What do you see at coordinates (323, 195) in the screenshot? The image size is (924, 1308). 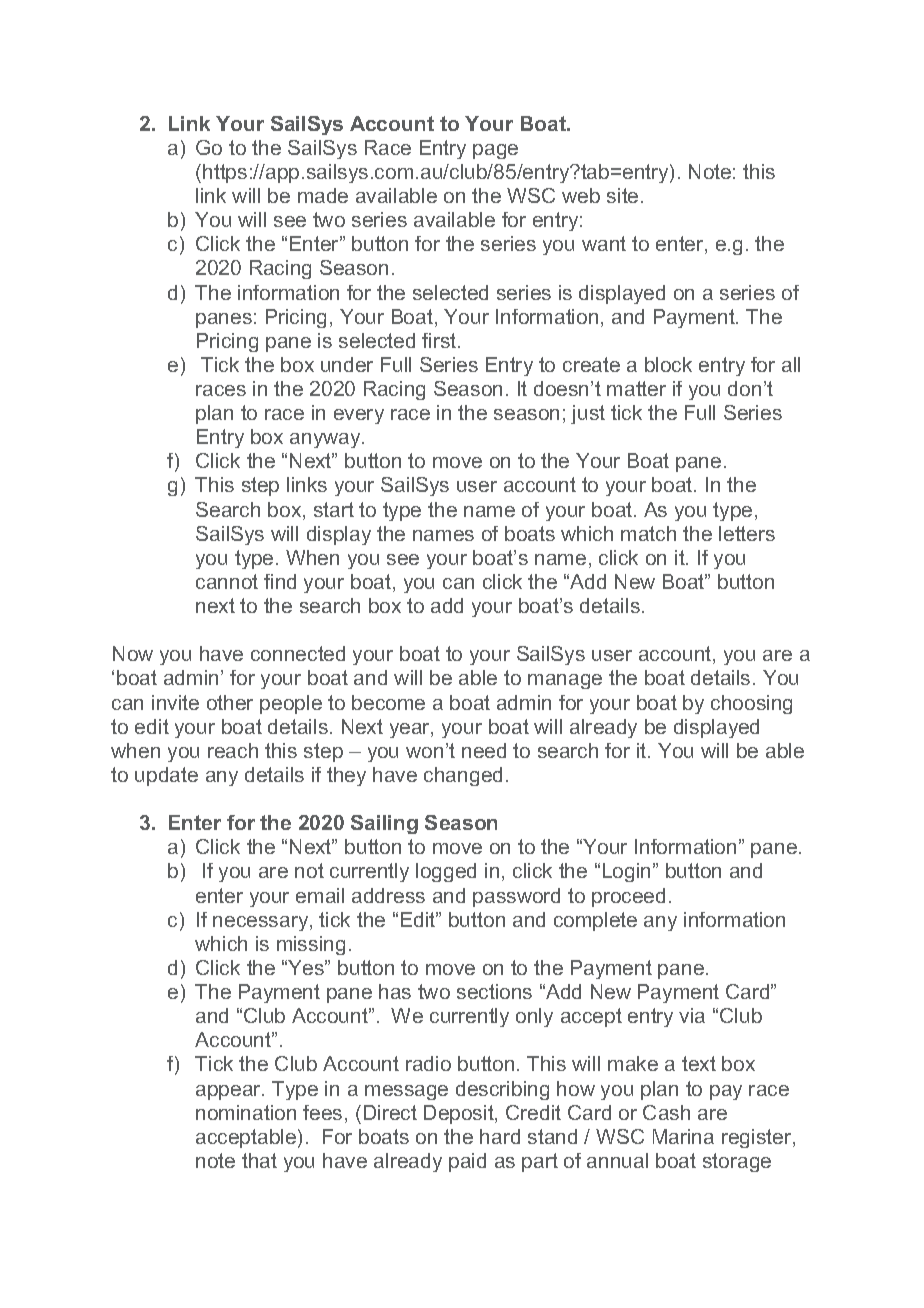 I see `made` at bounding box center [323, 195].
